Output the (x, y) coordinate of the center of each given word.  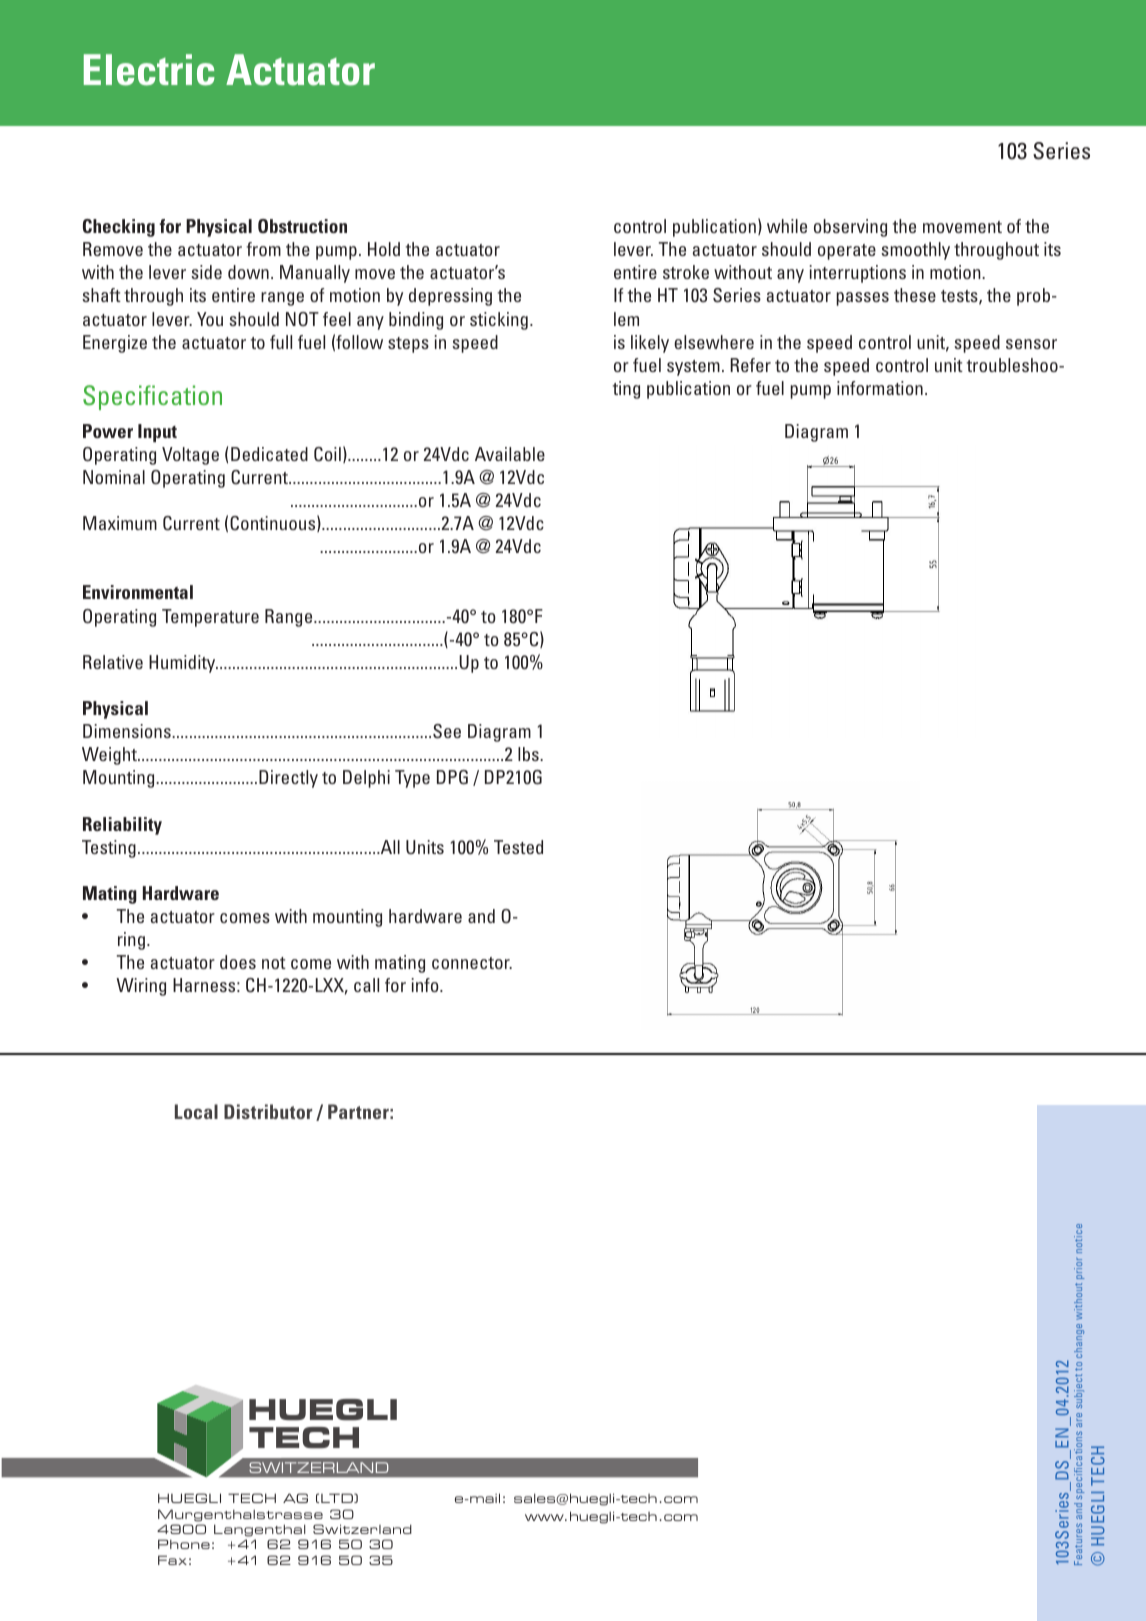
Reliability (122, 826)
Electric (149, 70)
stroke (686, 272)
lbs (529, 754)
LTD (338, 1498)
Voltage (190, 456)
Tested (518, 847)
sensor (1031, 344)
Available (510, 454)
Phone (184, 1544)
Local (196, 1111)
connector (472, 963)
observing (850, 228)
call (366, 985)
